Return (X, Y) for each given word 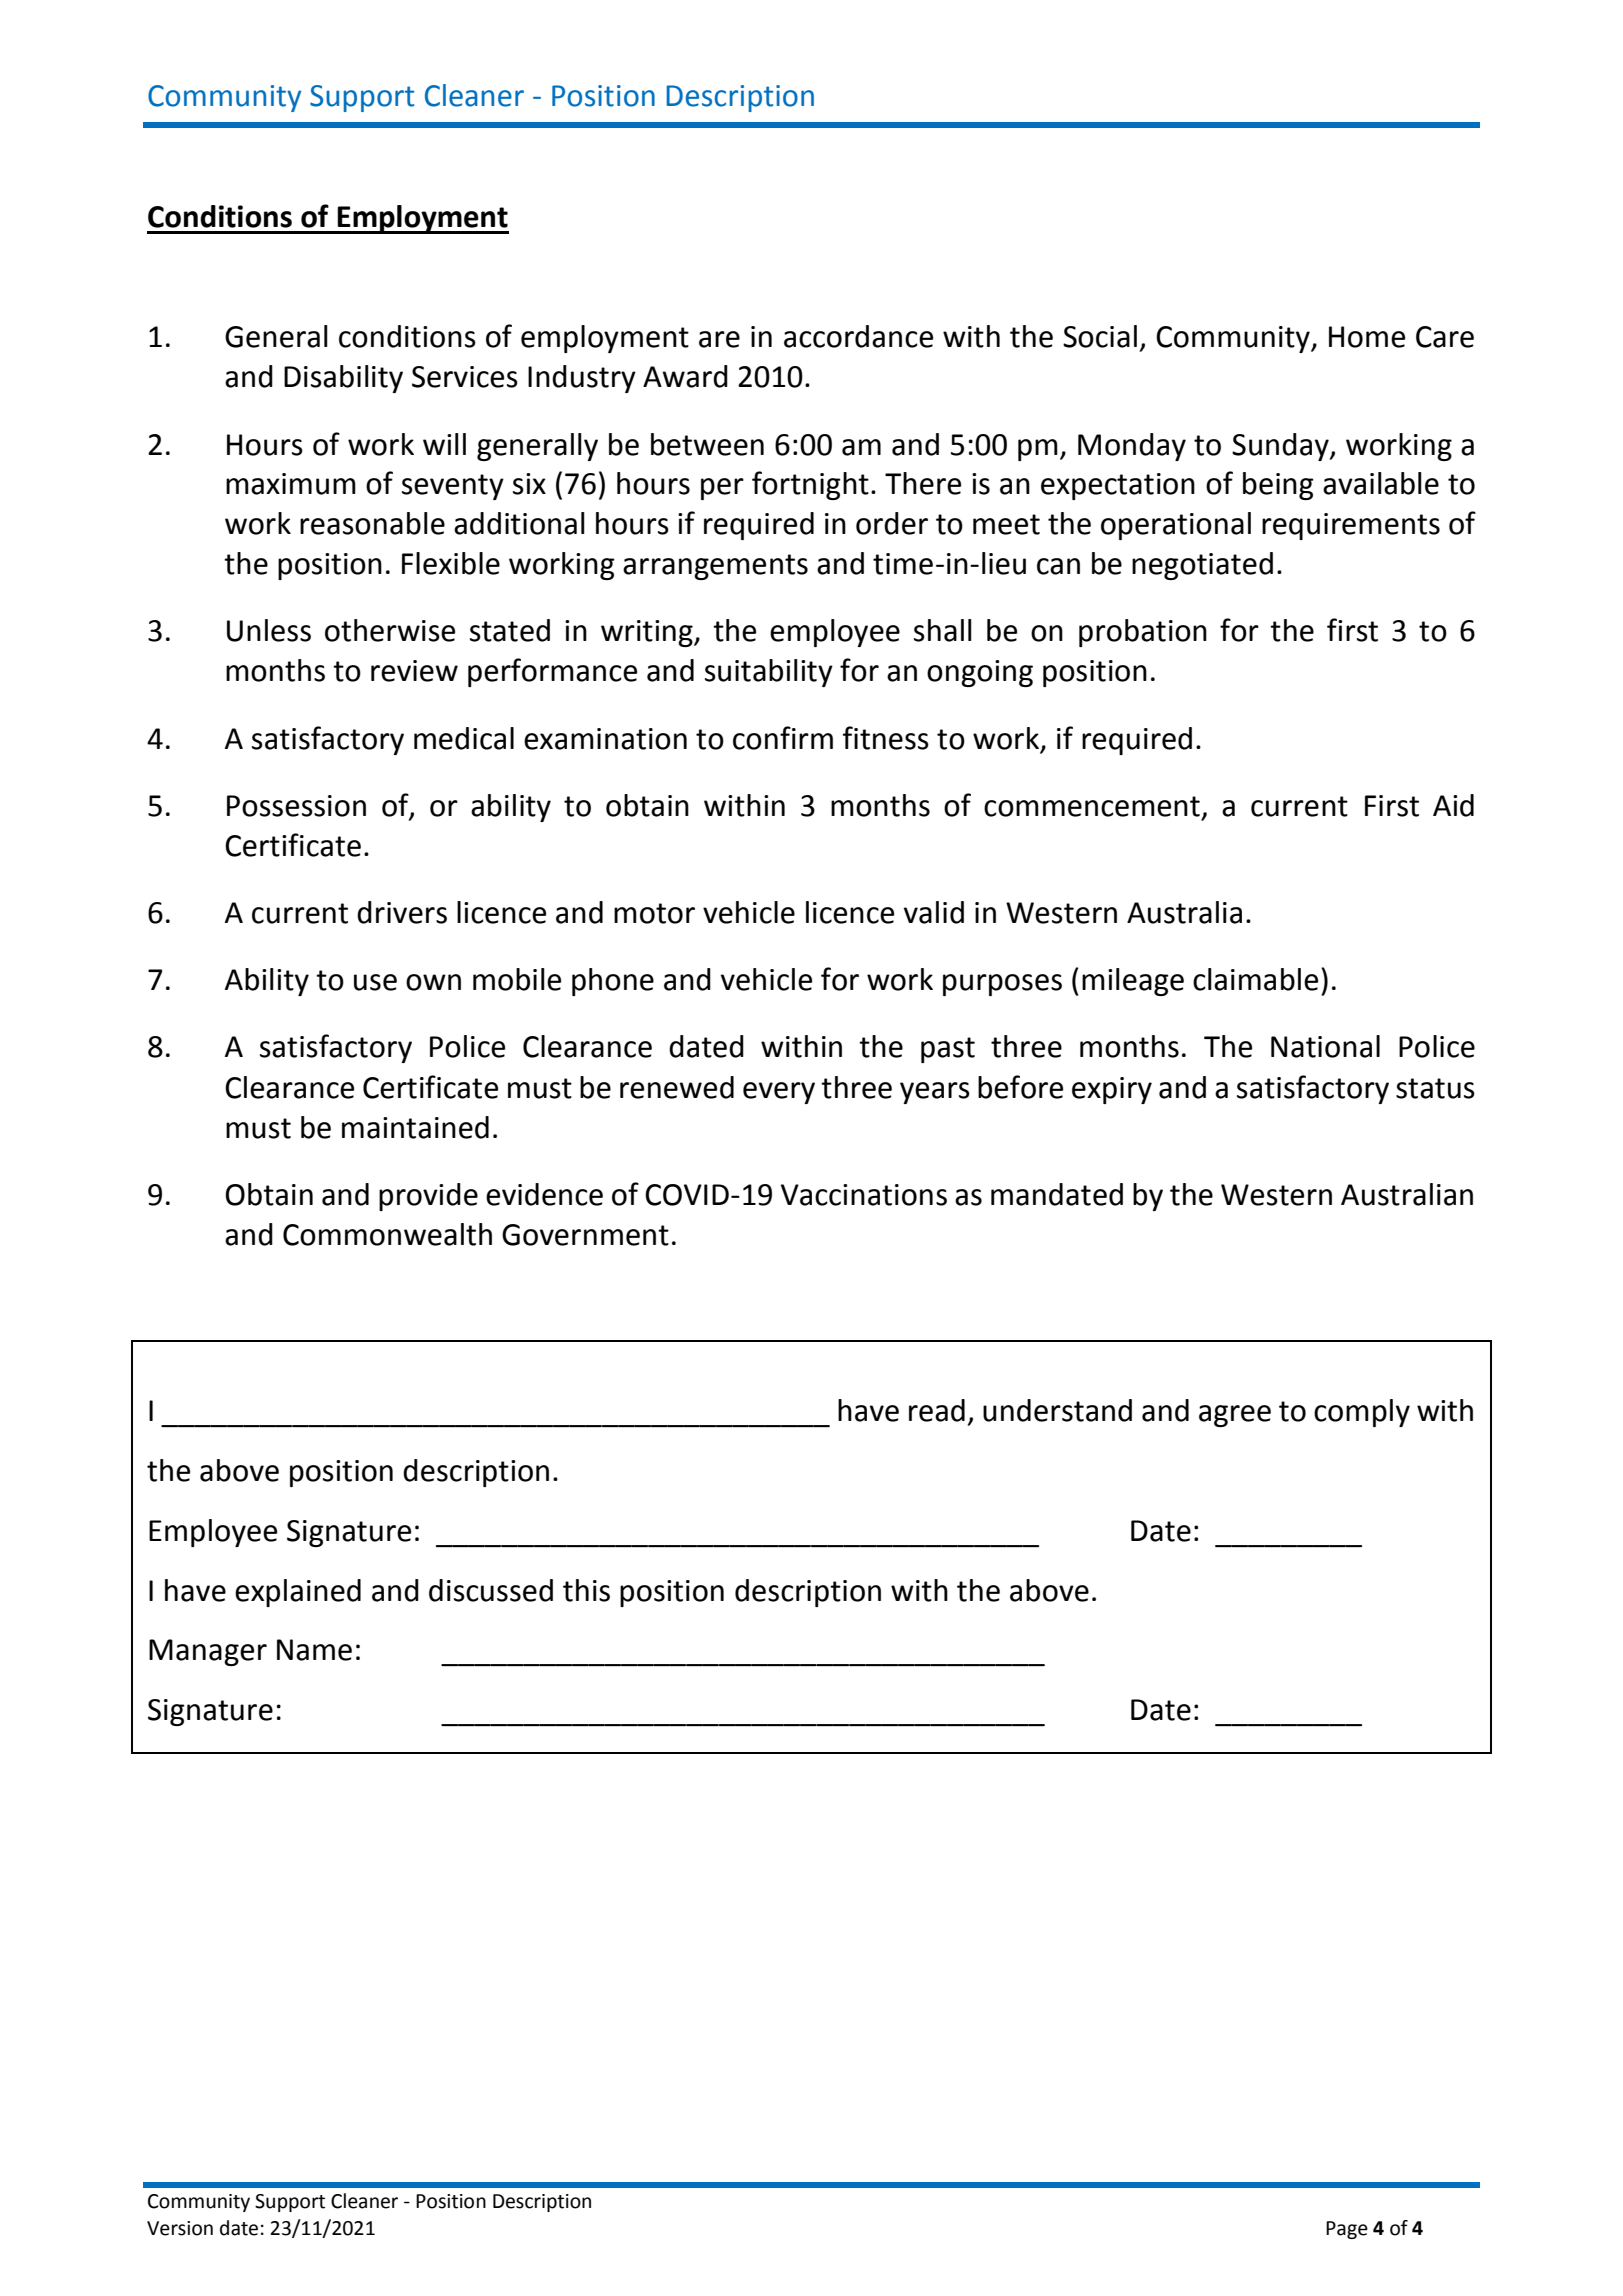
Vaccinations (864, 1195)
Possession (296, 806)
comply (1362, 1413)
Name (314, 1650)
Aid (1453, 805)
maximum (291, 484)
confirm (783, 738)
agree (1235, 1416)
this (586, 1590)
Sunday (1281, 447)
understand (1057, 1410)
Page (1347, 2230)
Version (180, 2228)
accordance (858, 336)
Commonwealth (387, 1234)
